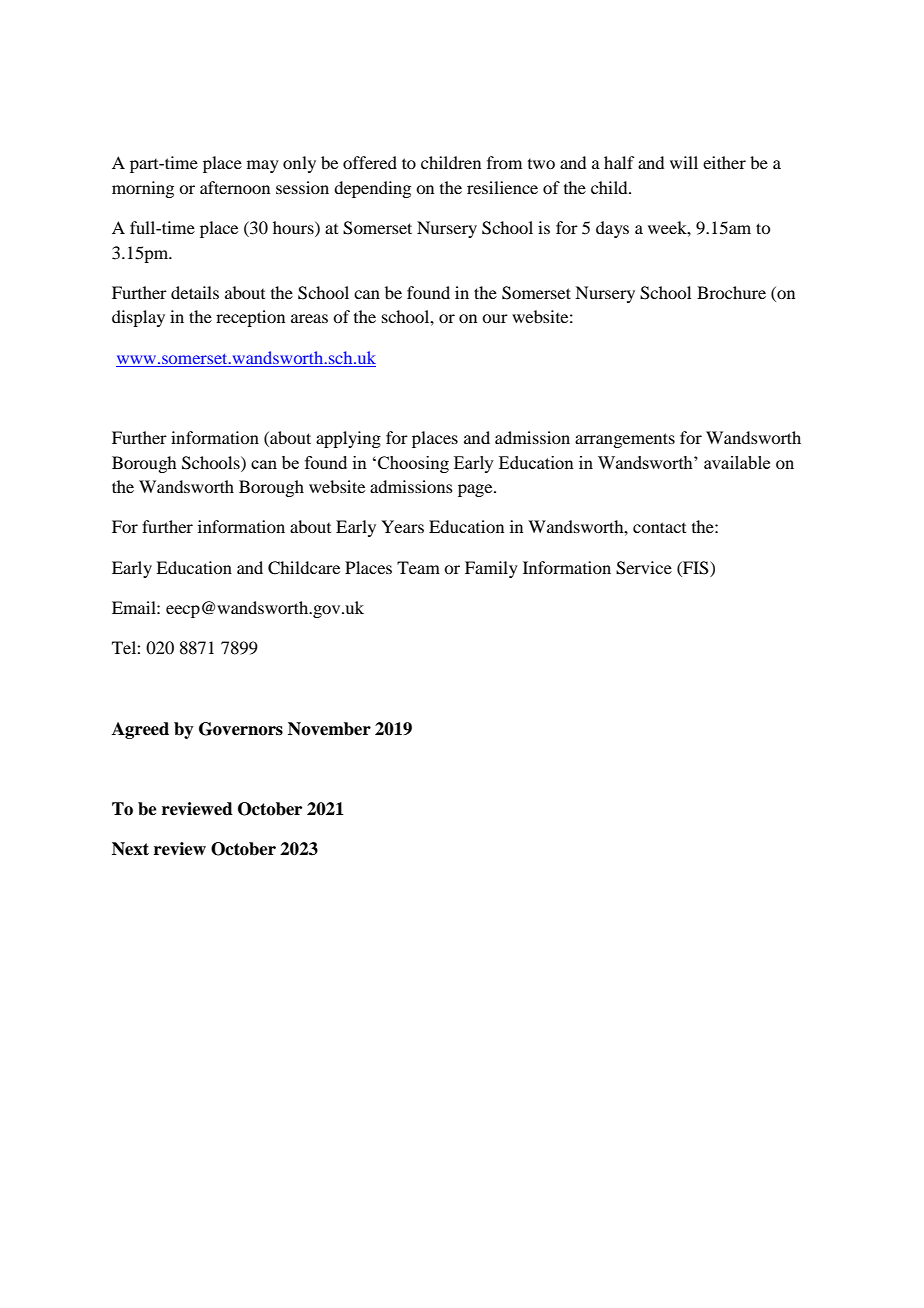  I want to click on Service, so click(644, 568).
